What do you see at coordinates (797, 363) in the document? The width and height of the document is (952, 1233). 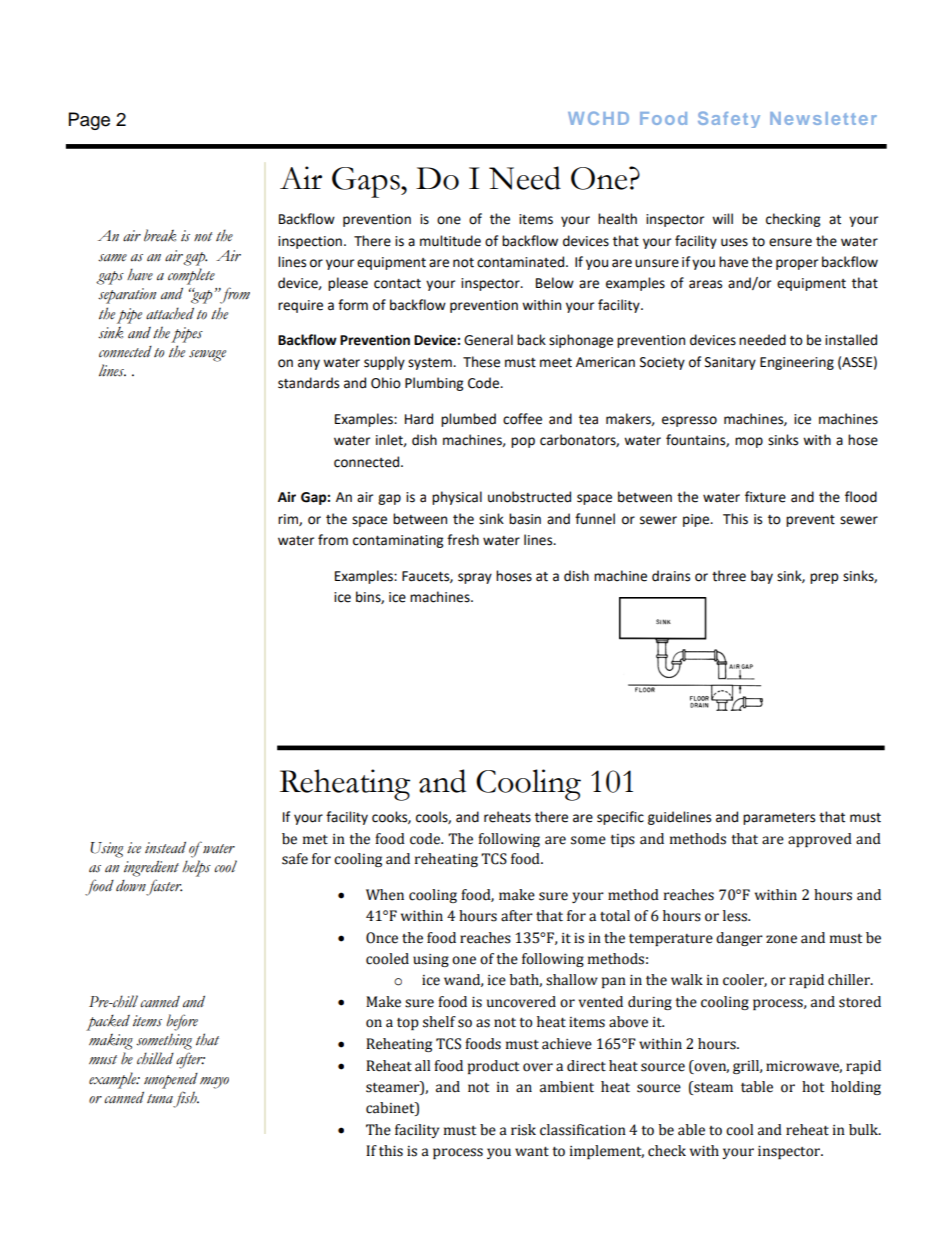 I see `Engineering` at bounding box center [797, 363].
